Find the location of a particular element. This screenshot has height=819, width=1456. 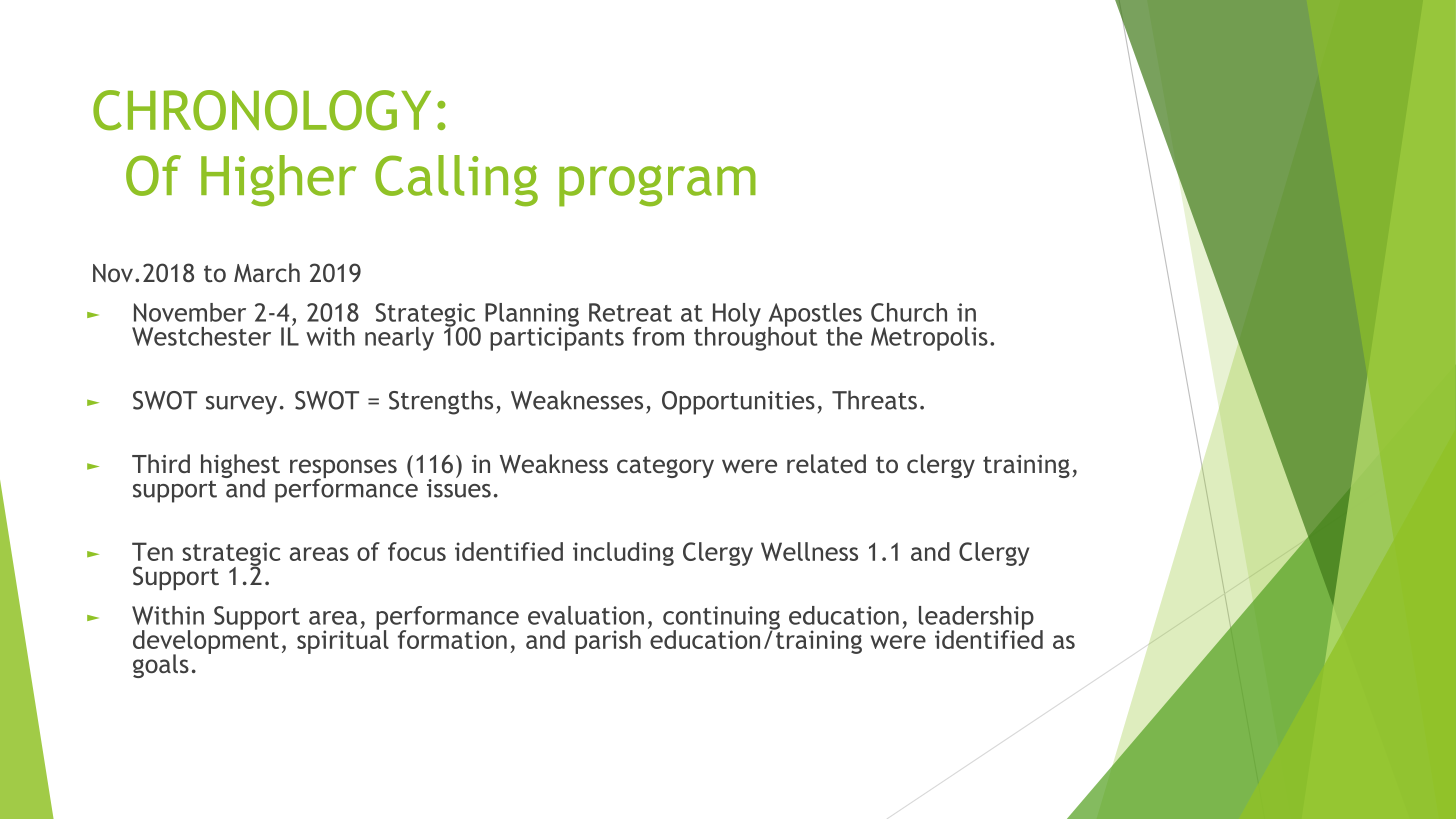

survey is located at coordinates (241, 405).
